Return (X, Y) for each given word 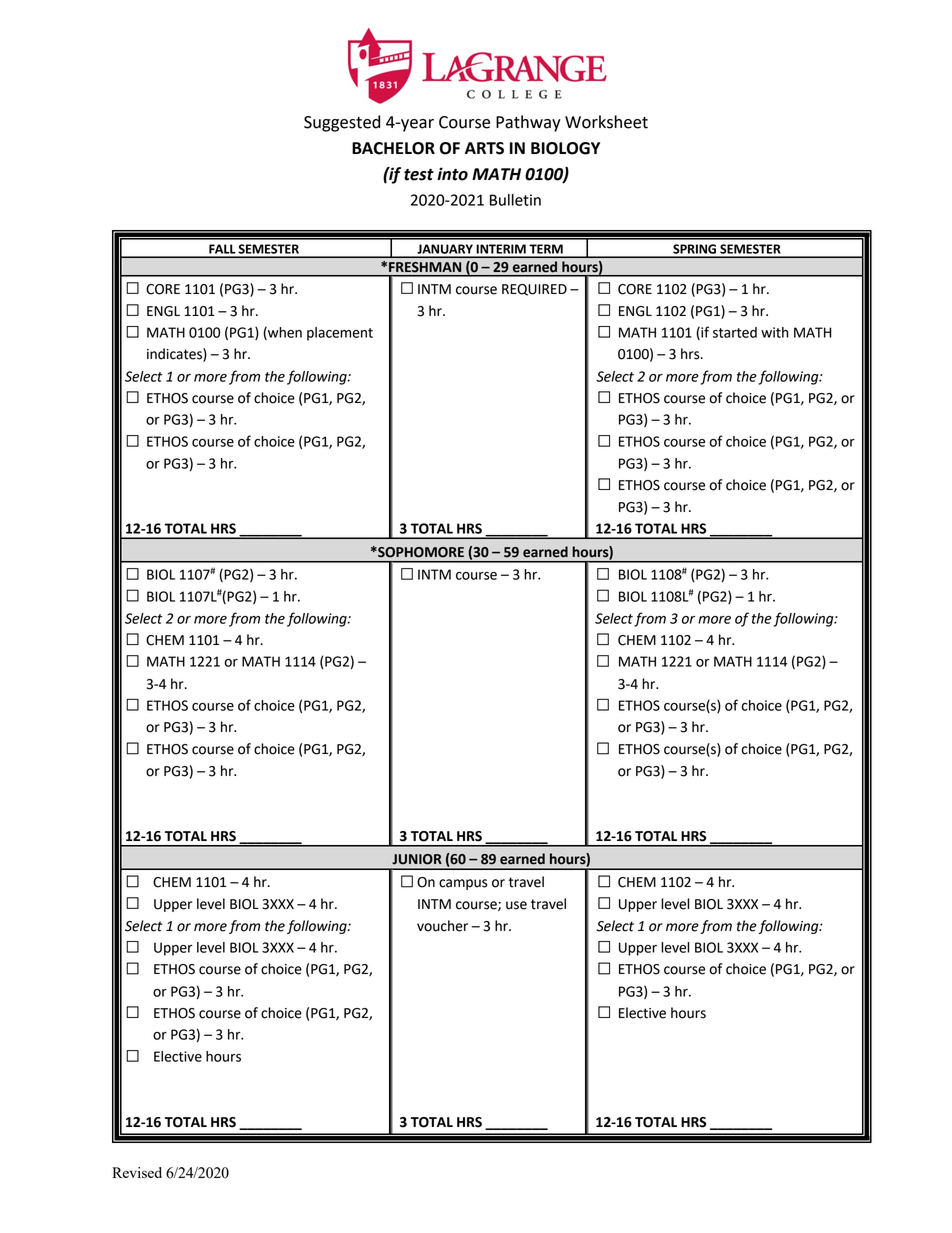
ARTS (484, 148)
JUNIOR (417, 859)
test (419, 175)
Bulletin (515, 200)
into (452, 174)
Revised (137, 1172)
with (775, 332)
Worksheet (606, 122)
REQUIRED (534, 290)
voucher (442, 926)
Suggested (342, 123)
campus (463, 884)
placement (340, 334)
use (516, 905)
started (735, 332)
